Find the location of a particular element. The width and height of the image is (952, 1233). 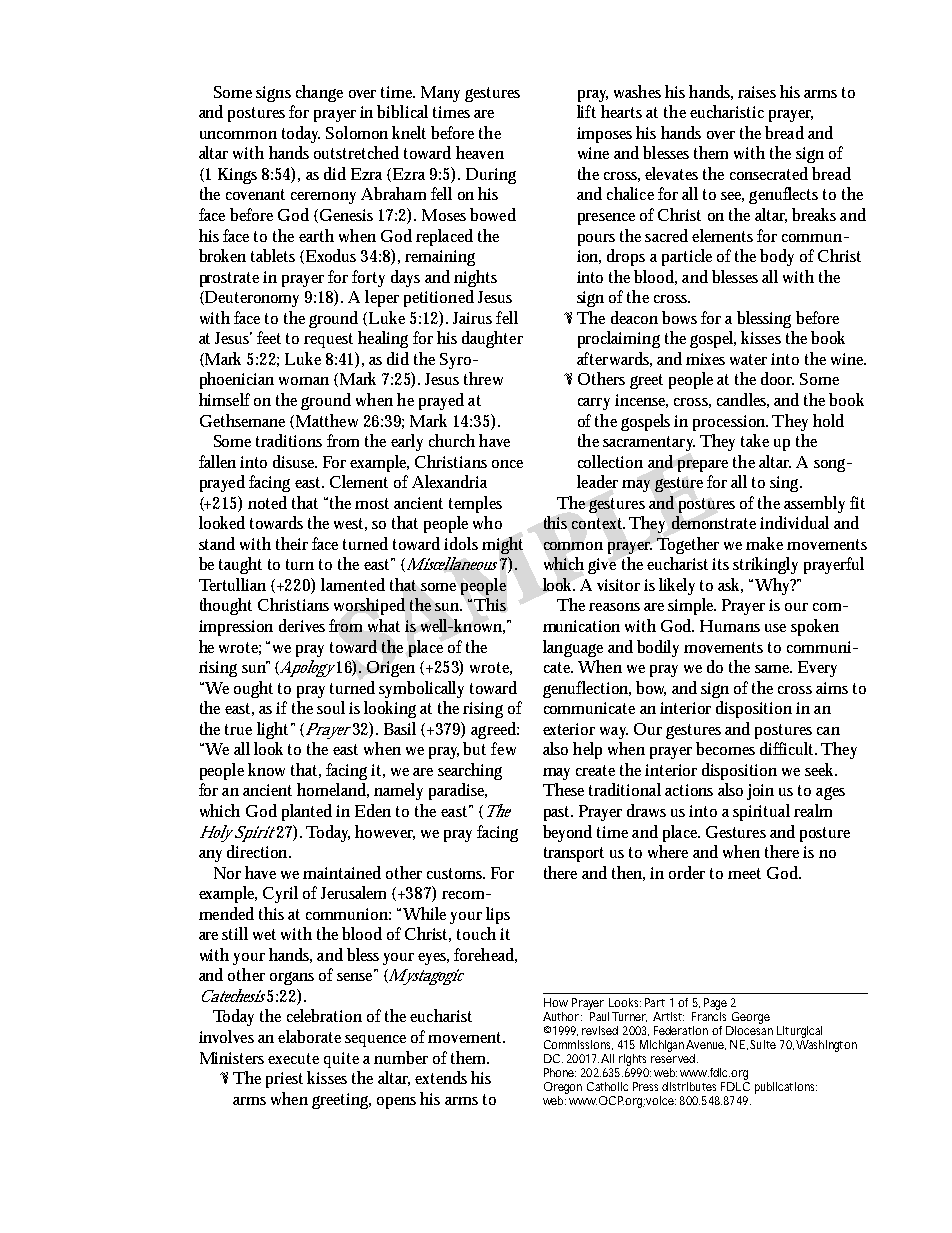

daughter is located at coordinates (492, 339).
